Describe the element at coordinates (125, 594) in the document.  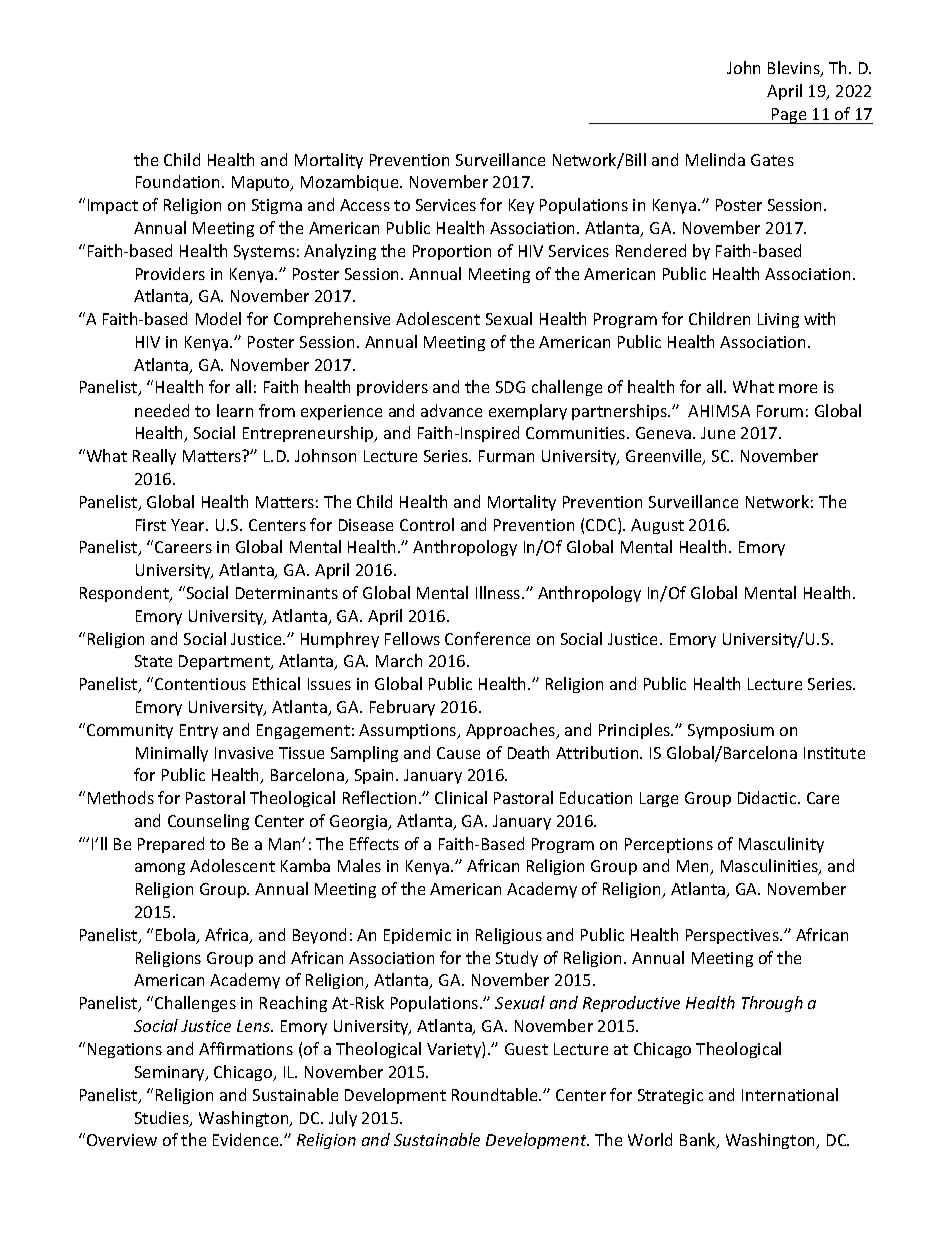
I see `Respondent` at that location.
